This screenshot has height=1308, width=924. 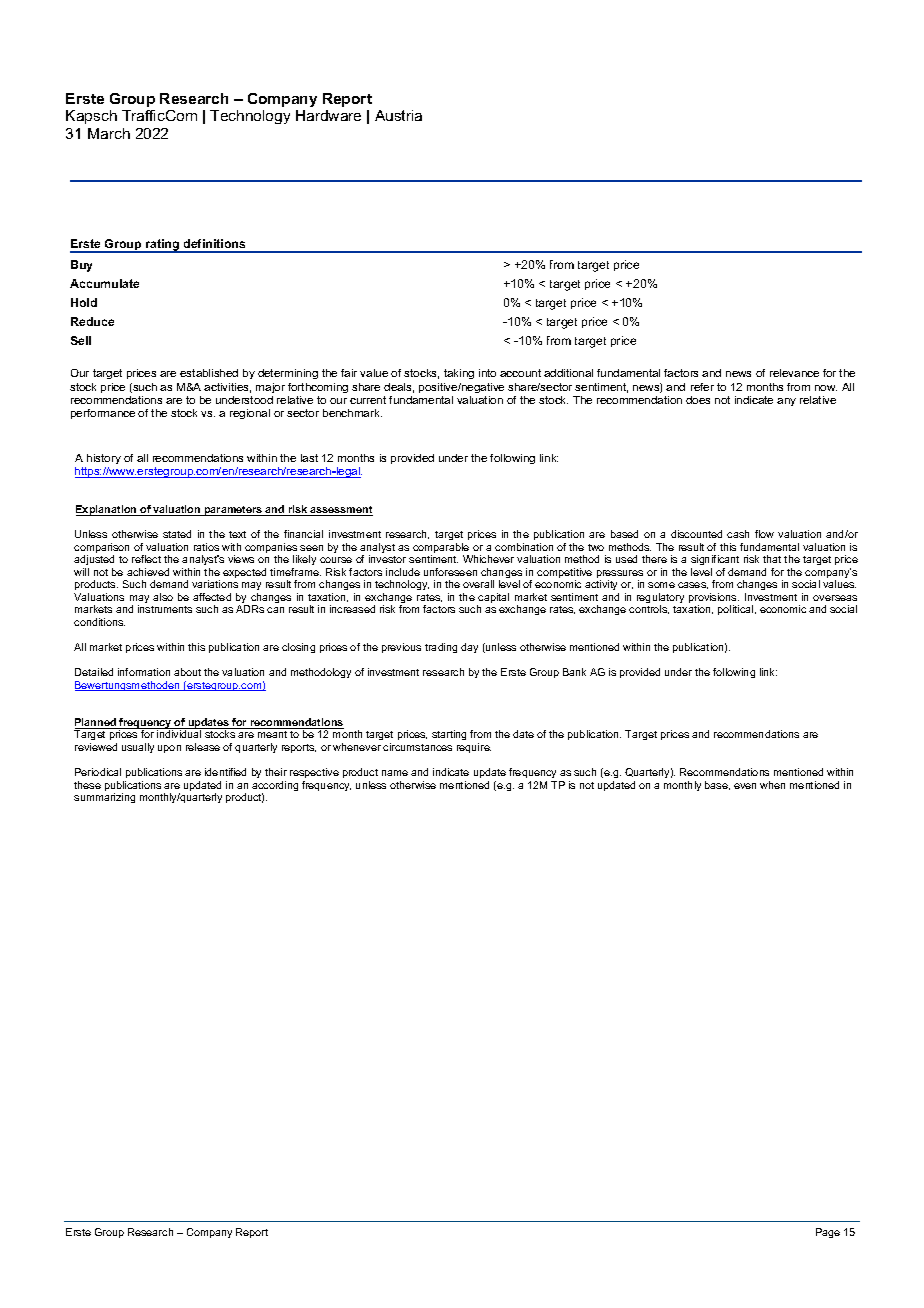 What do you see at coordinates (474, 748) in the screenshot?
I see `require` at bounding box center [474, 748].
